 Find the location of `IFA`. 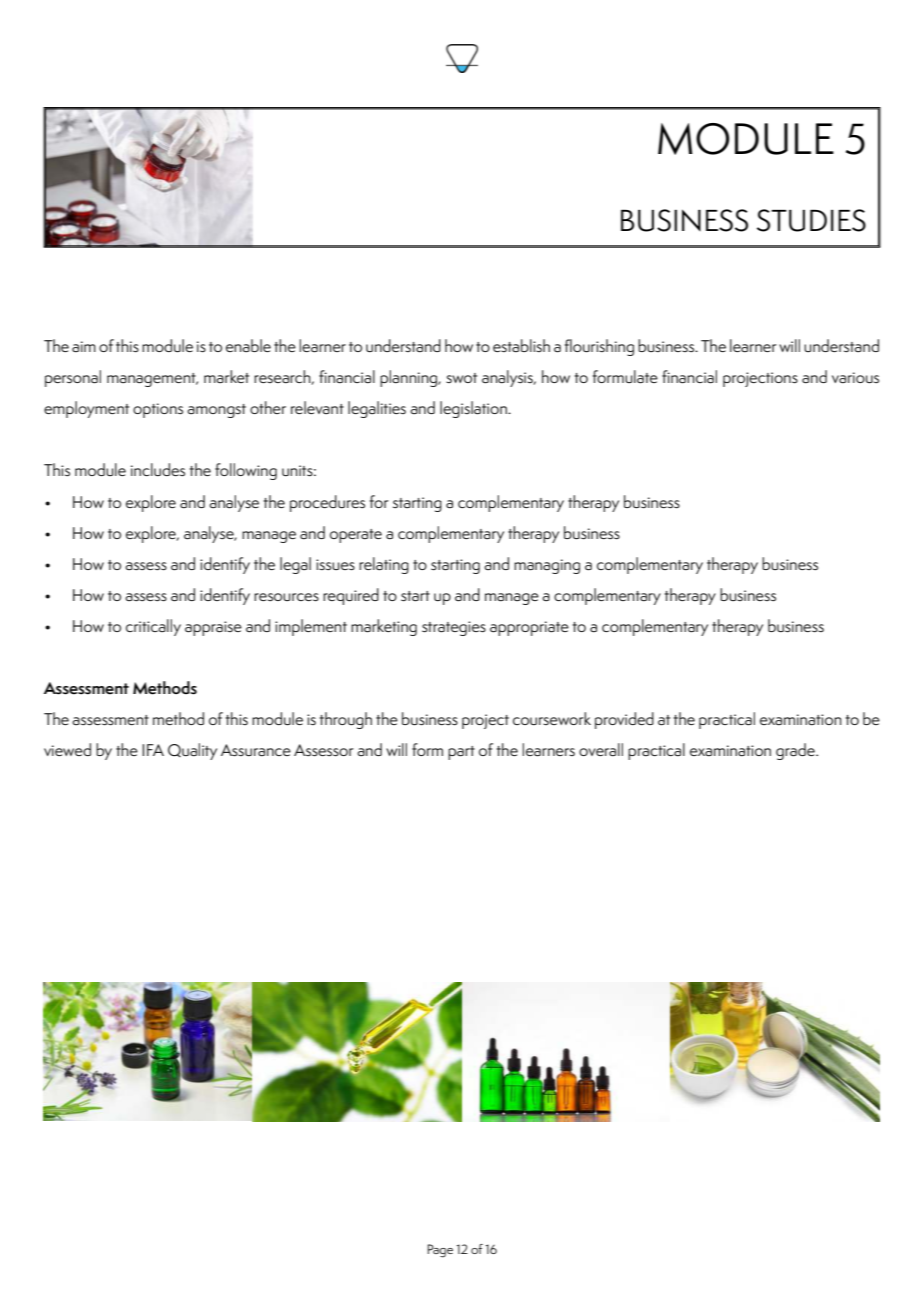

IFA is located at coordinates (153, 750).
